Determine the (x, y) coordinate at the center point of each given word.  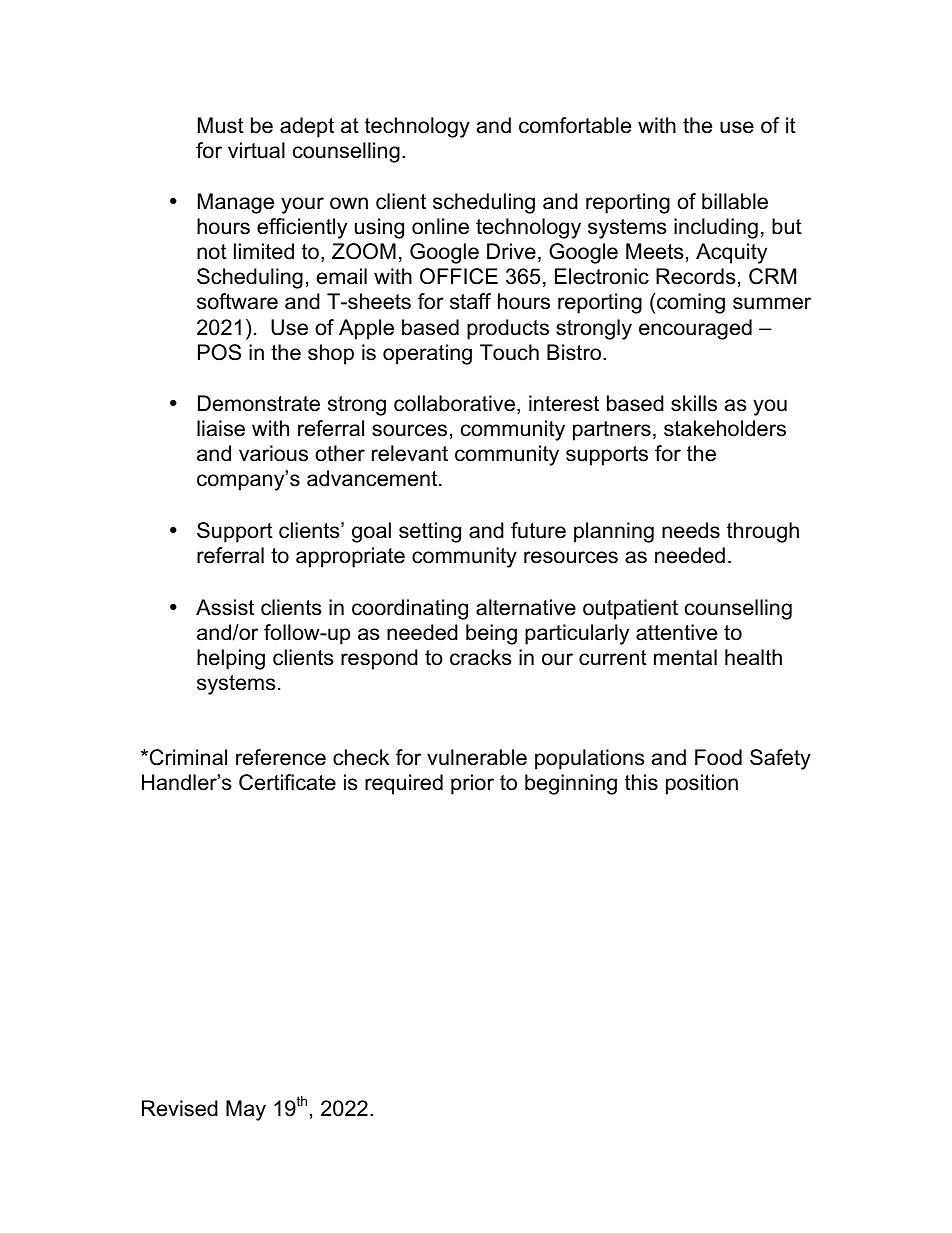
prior (472, 784)
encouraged (695, 329)
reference (281, 757)
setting (430, 532)
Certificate (287, 782)
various (273, 453)
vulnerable (477, 757)
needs (691, 530)
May (246, 1110)
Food (718, 757)
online (440, 226)
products (508, 329)
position (702, 784)
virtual (256, 150)
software (237, 301)
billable (735, 201)
